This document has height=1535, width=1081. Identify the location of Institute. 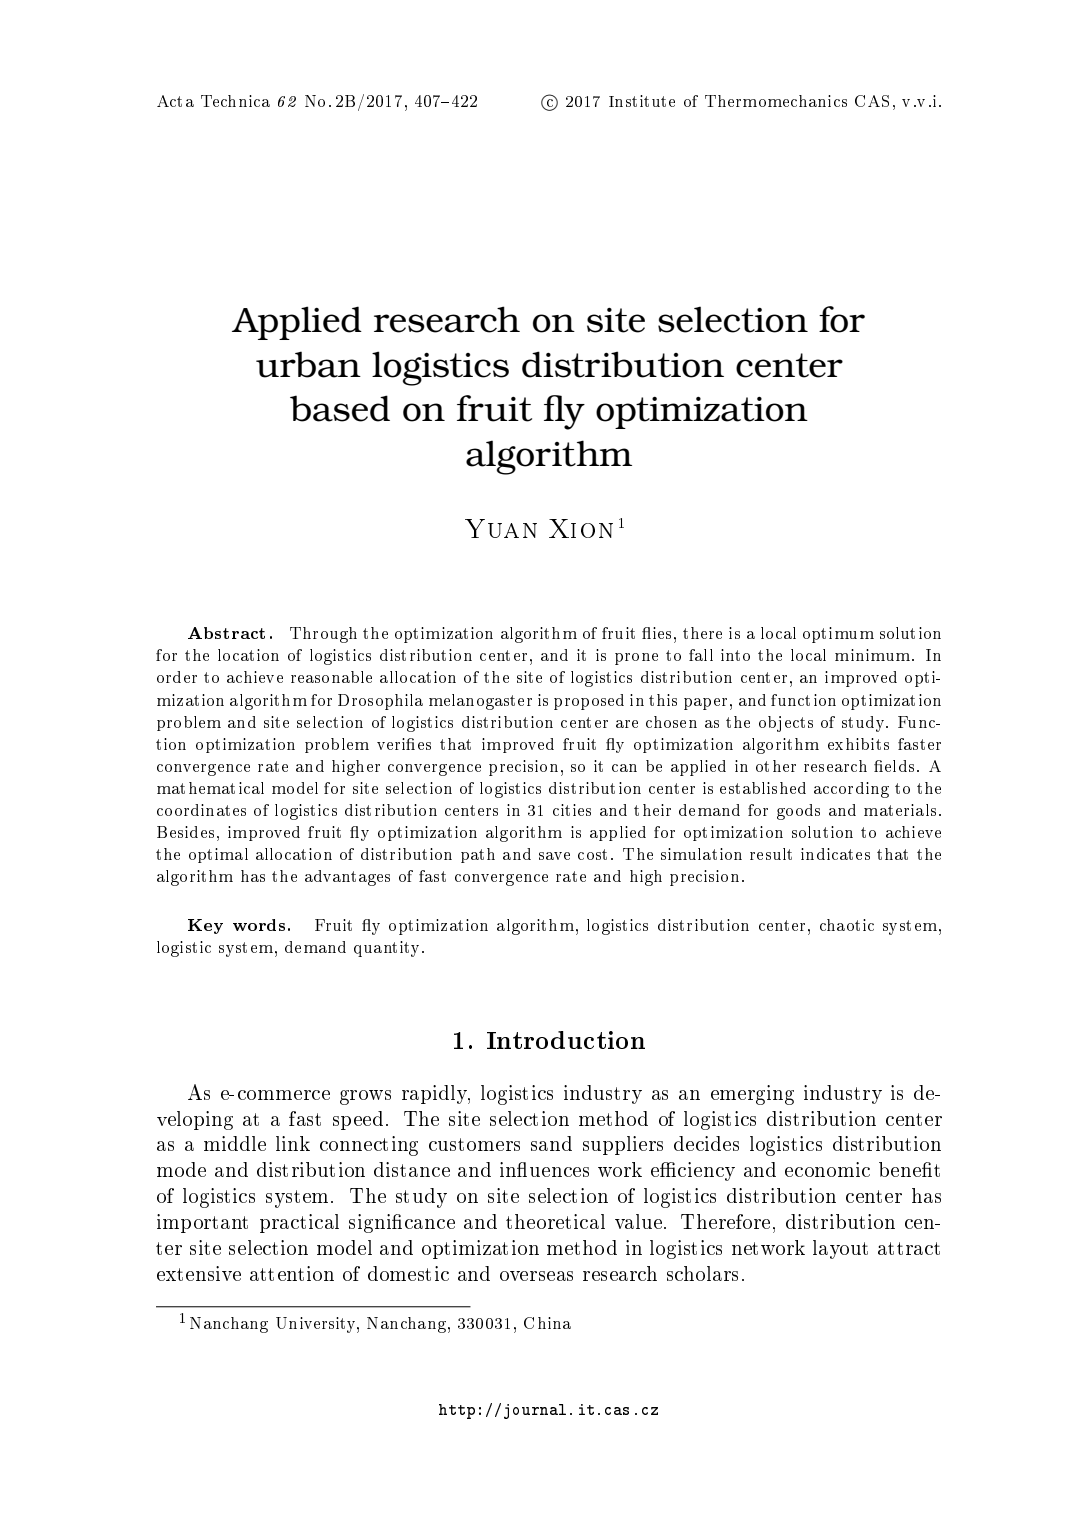
(642, 101).
